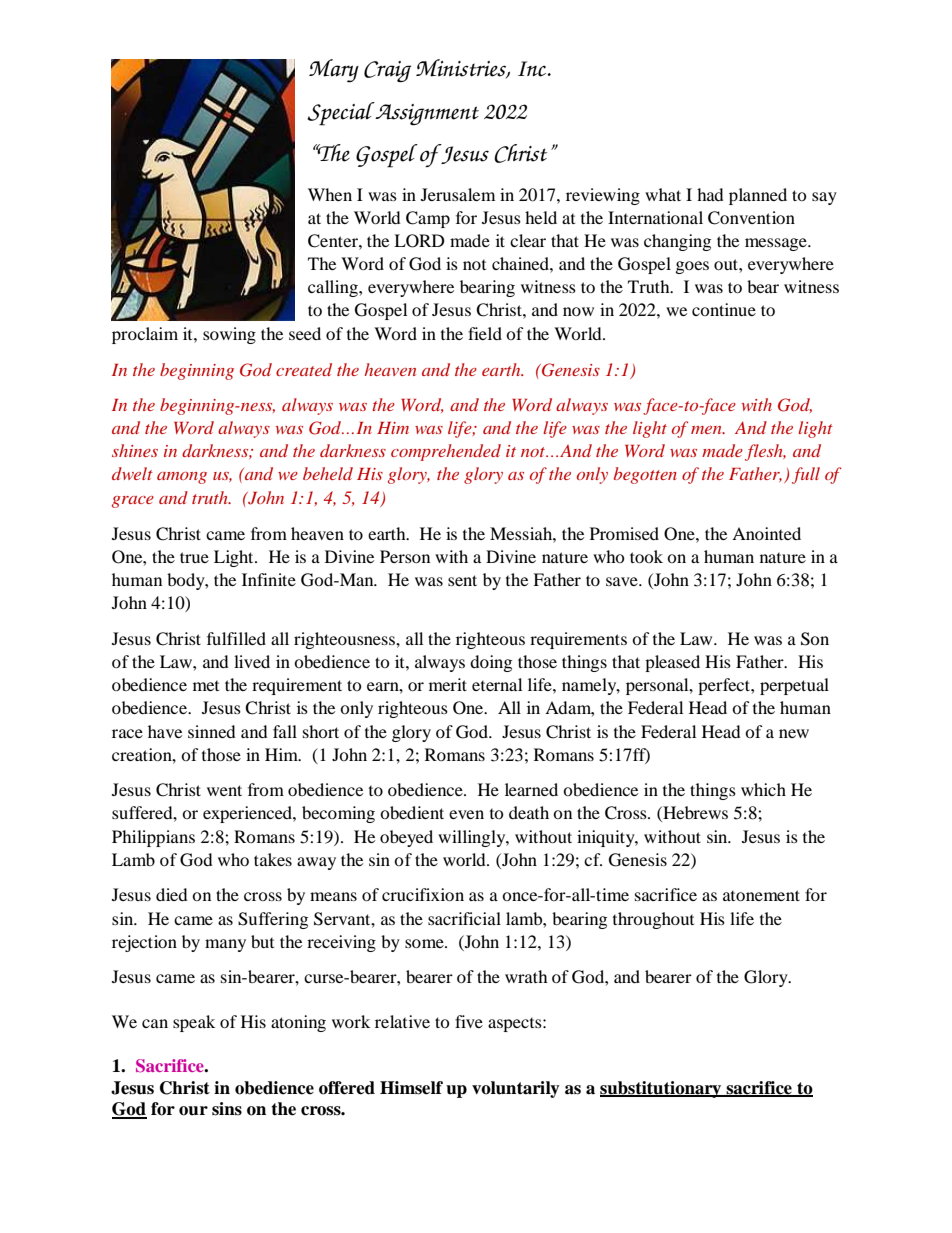 This document has height=1233, width=952. What do you see at coordinates (194, 557) in the document?
I see `true` at bounding box center [194, 557].
